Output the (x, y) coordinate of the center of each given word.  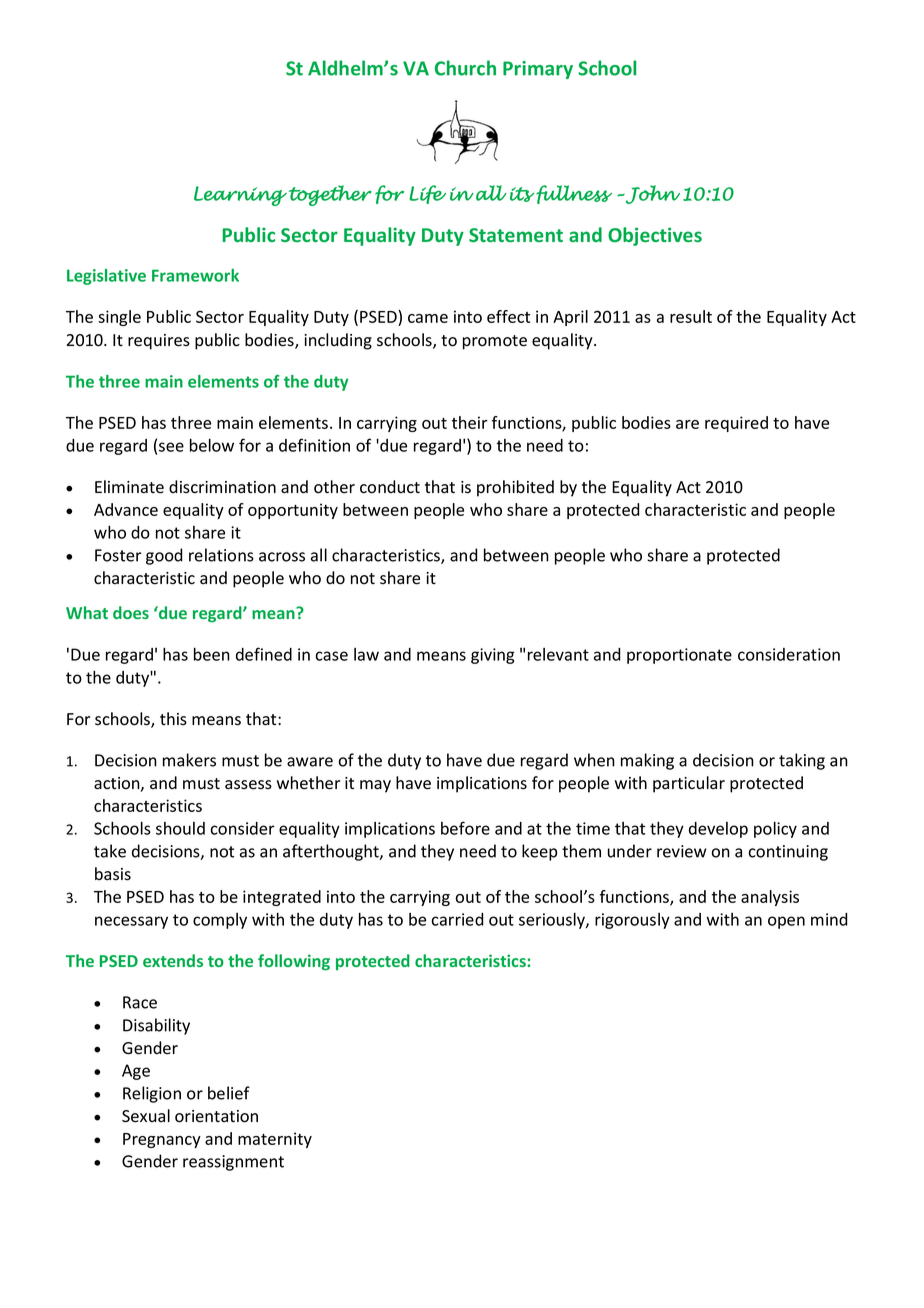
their (469, 422)
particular (689, 784)
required (736, 424)
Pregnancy (162, 1140)
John (652, 194)
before (465, 828)
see (171, 447)
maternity (275, 1140)
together (330, 195)
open (786, 922)
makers (189, 760)
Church (465, 68)
